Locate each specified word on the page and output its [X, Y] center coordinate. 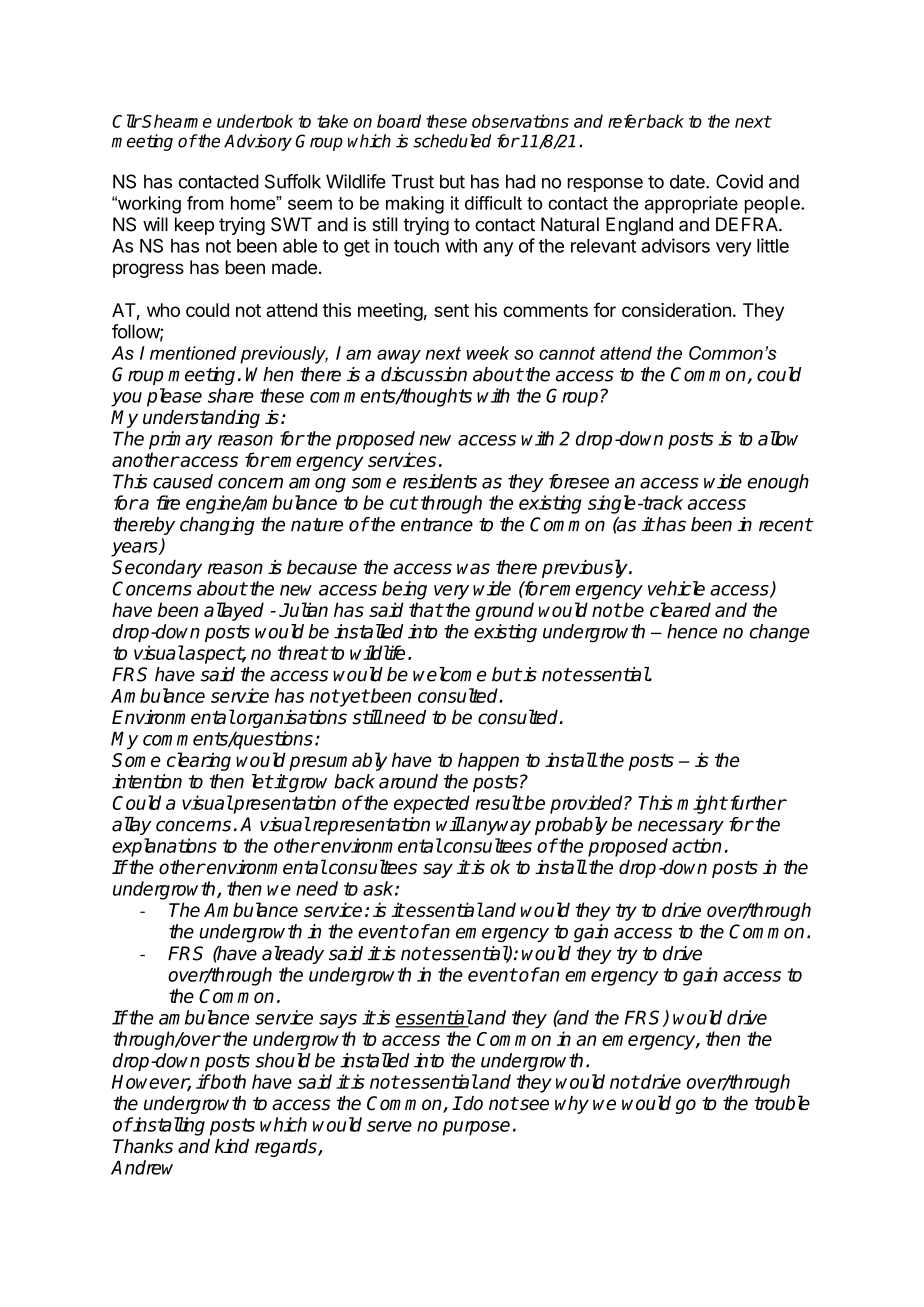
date [688, 181]
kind [232, 1146]
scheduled [452, 141]
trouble [782, 1103]
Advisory [258, 142]
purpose [476, 1128]
